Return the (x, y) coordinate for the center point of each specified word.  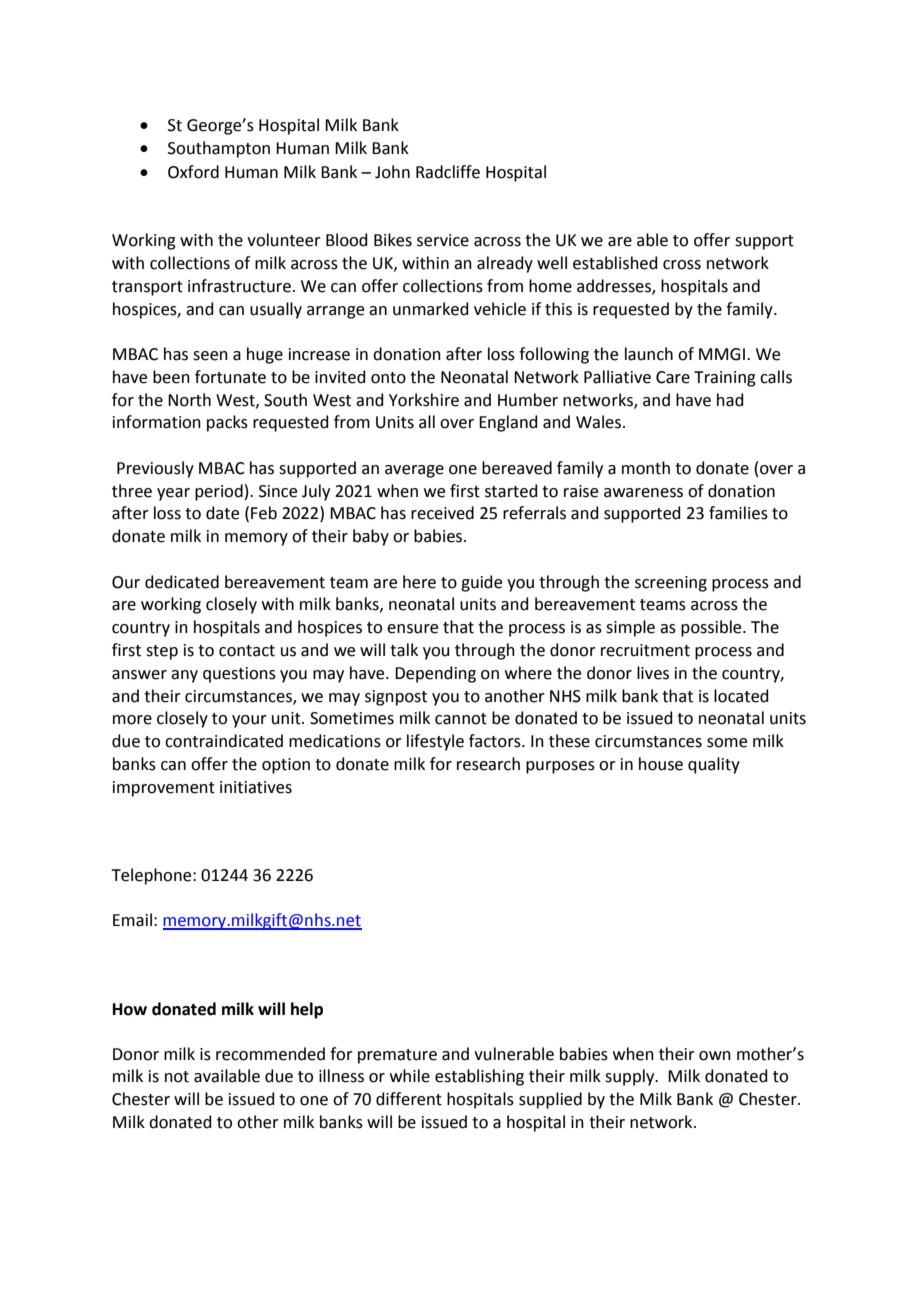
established (615, 263)
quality (714, 765)
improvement (164, 789)
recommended (270, 1054)
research (488, 764)
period (219, 492)
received (442, 513)
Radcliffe (448, 172)
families (738, 513)
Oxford (193, 172)
